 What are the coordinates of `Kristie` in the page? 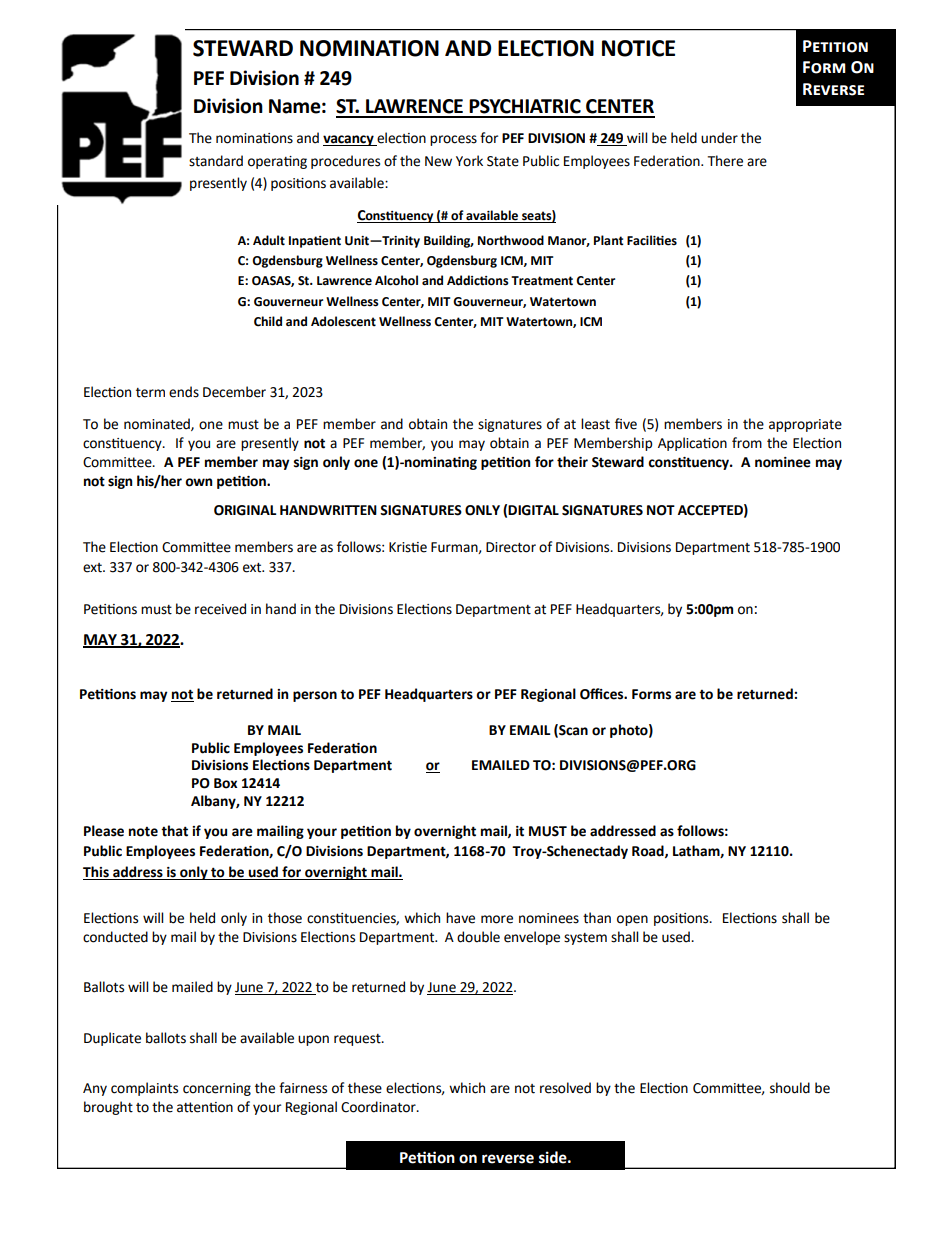 It's located at (408, 547).
